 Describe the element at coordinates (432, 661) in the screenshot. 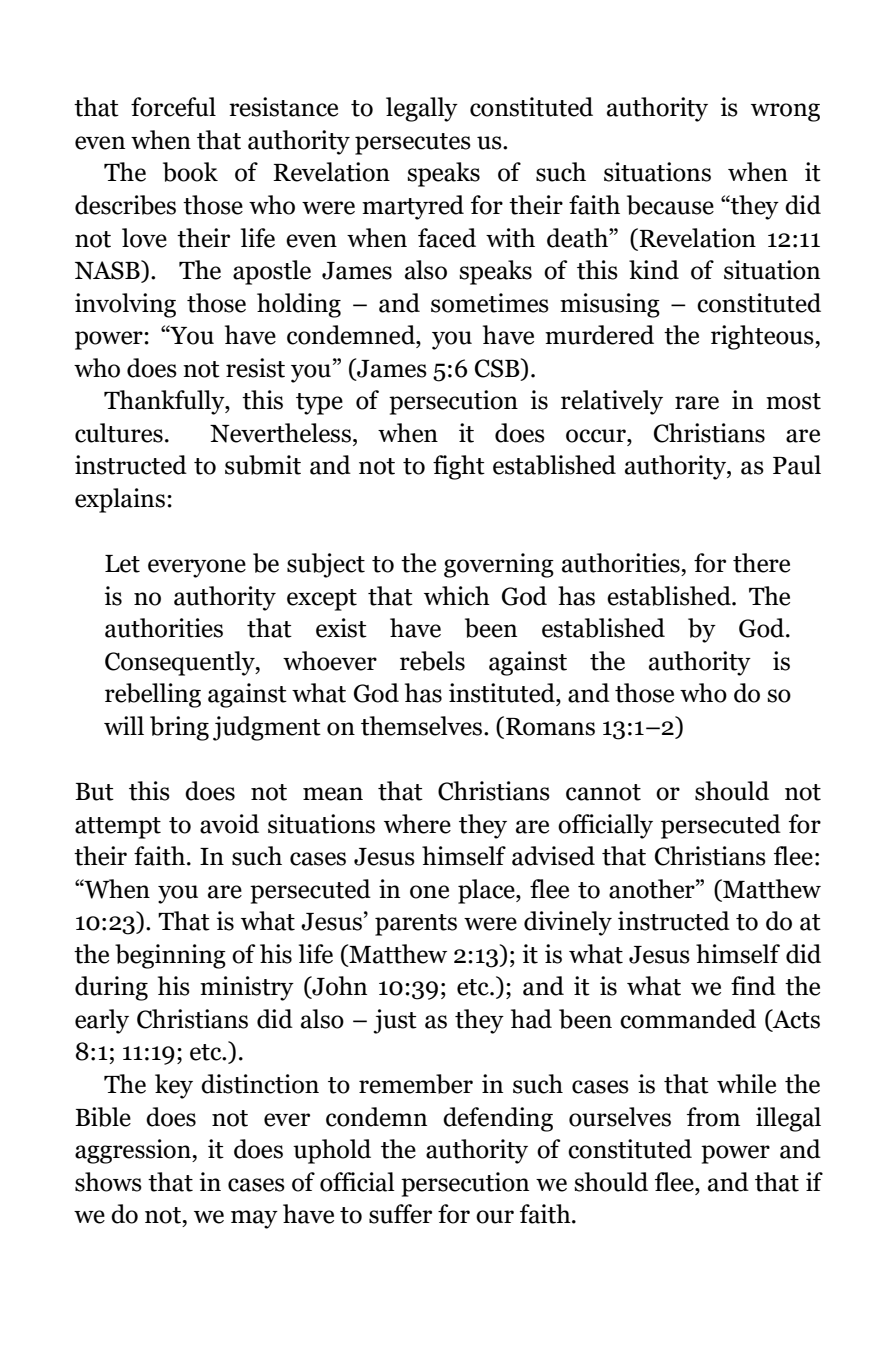

I see `rebels` at that location.
